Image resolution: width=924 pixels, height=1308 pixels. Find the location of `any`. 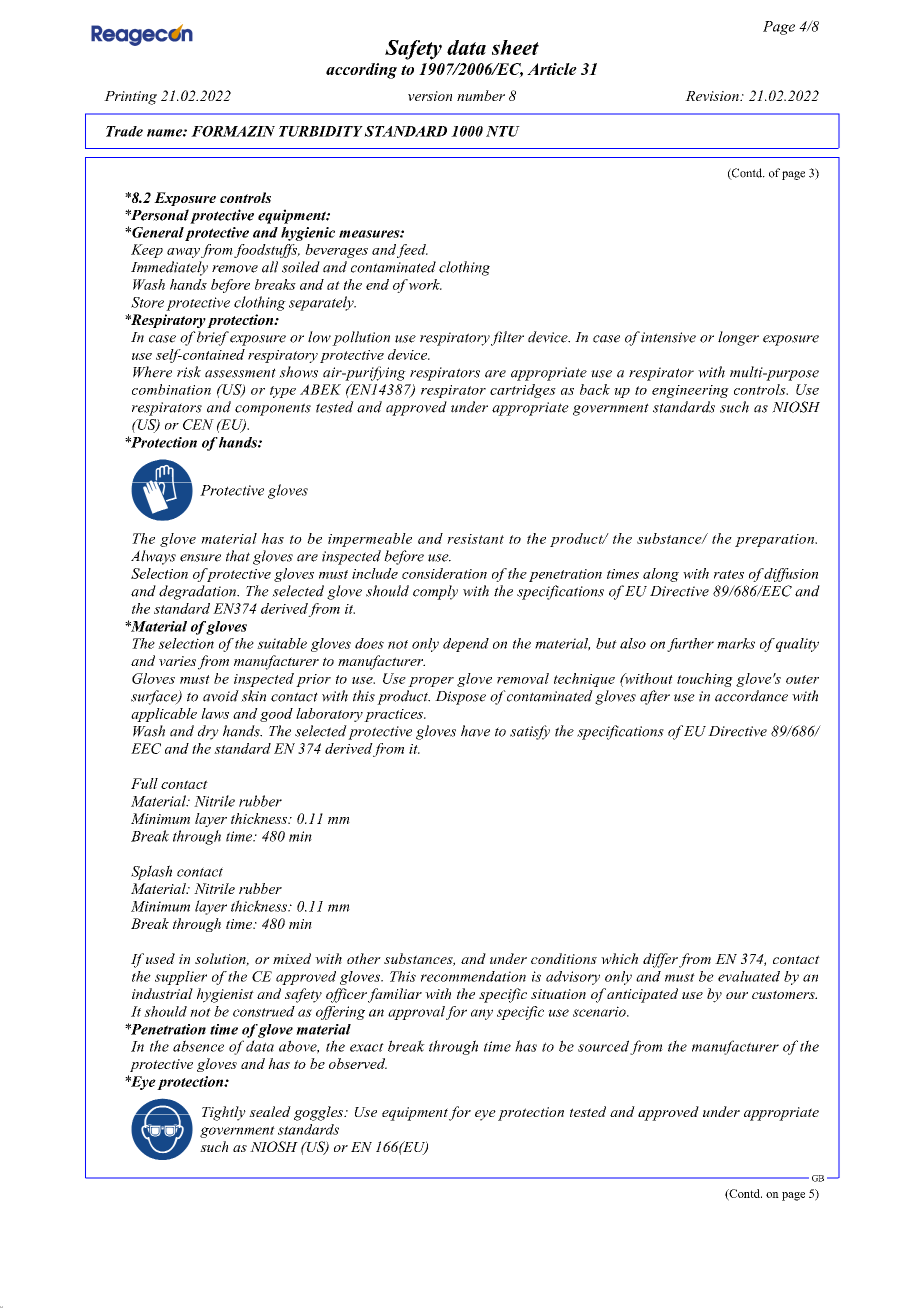

any is located at coordinates (482, 1014).
